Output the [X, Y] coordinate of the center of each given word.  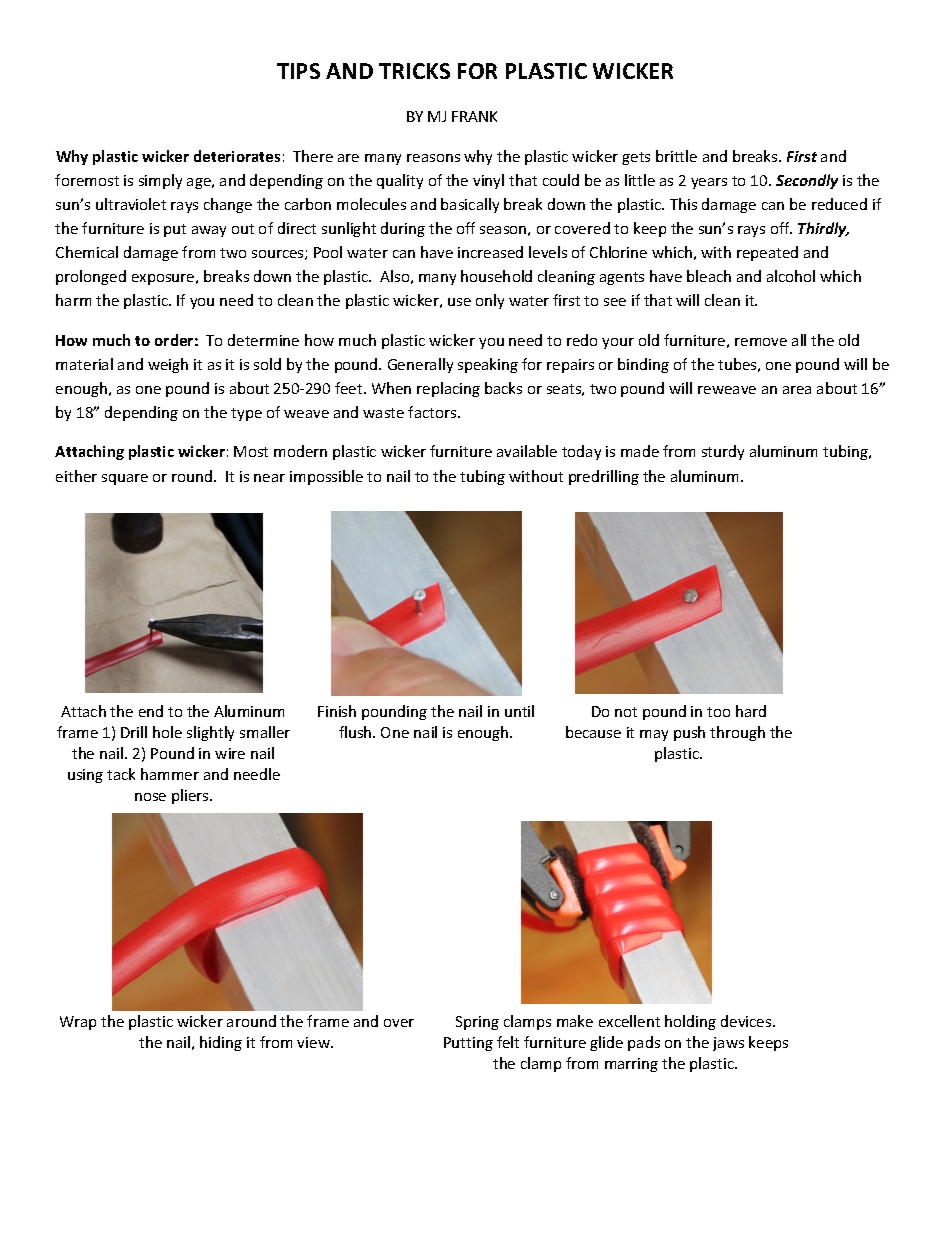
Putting [468, 1044]
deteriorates [237, 156]
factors [433, 412]
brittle [676, 156]
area [797, 390]
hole [167, 732]
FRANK [474, 116]
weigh [168, 365]
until [519, 711]
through [737, 733]
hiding [221, 1043]
